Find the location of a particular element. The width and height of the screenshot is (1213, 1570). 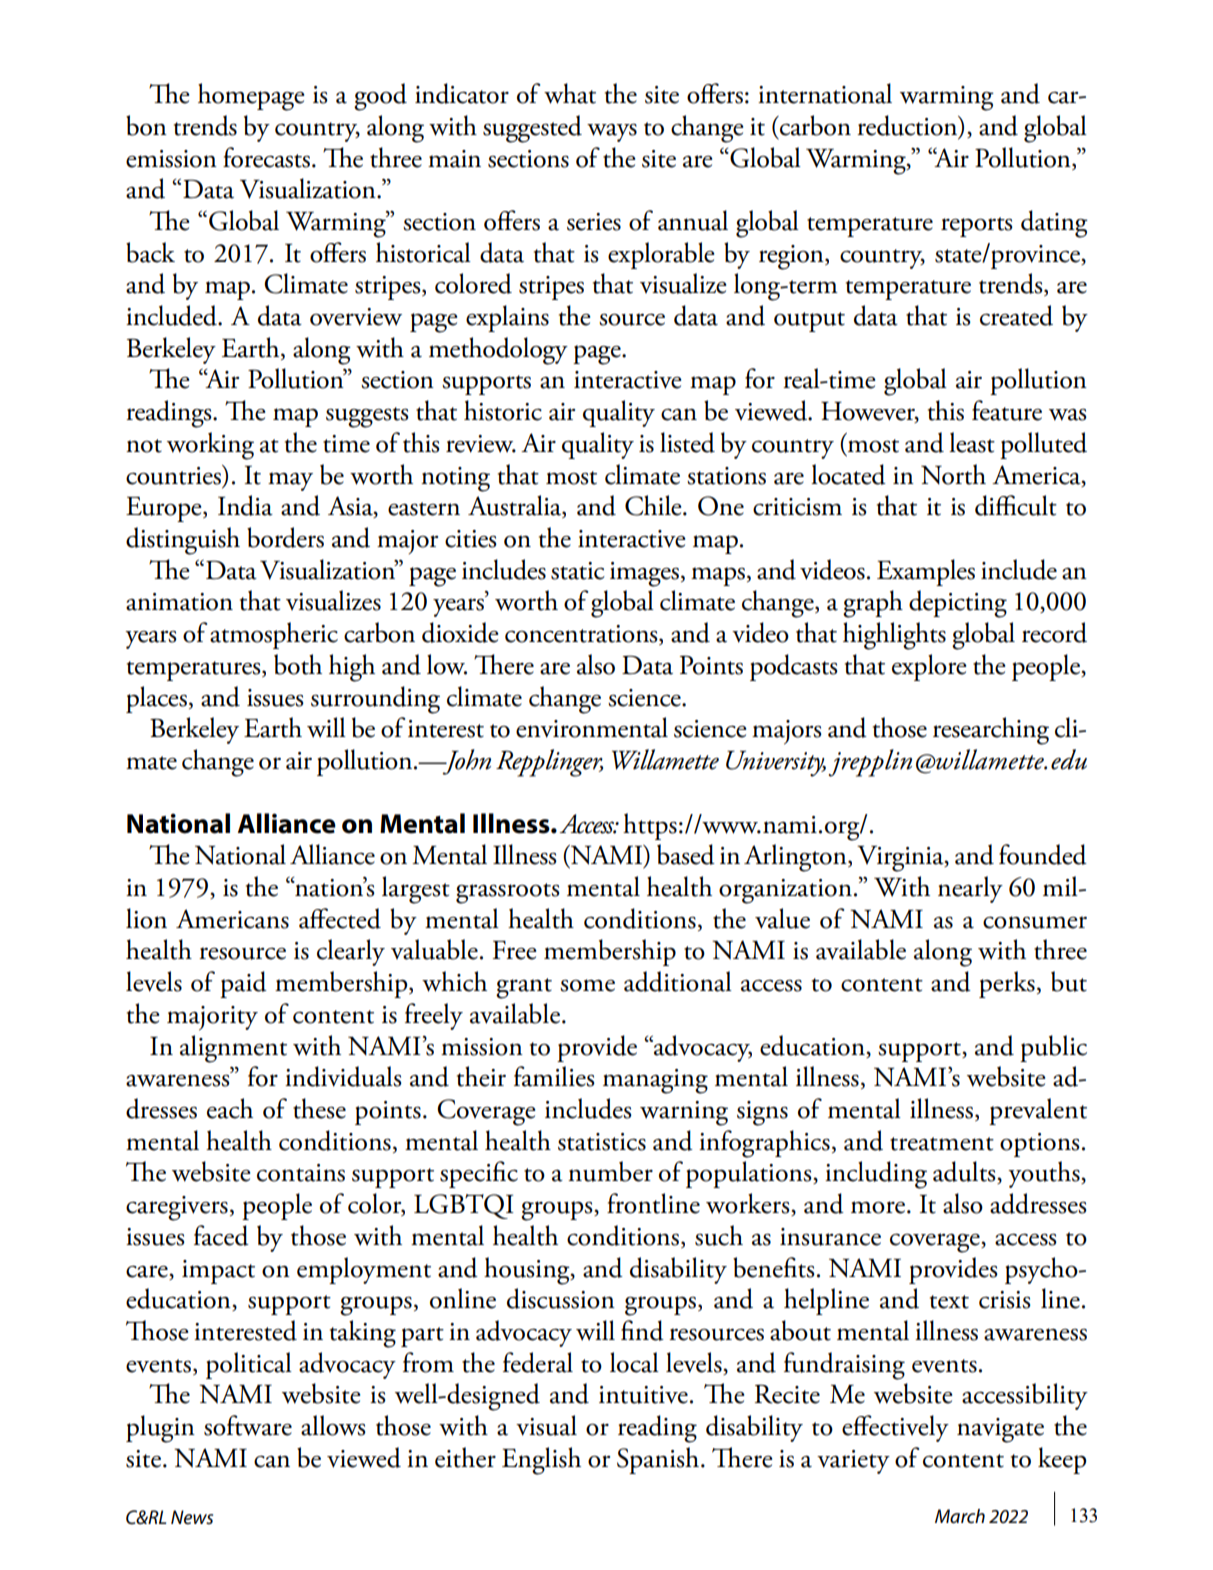

forecasts is located at coordinates (266, 157).
